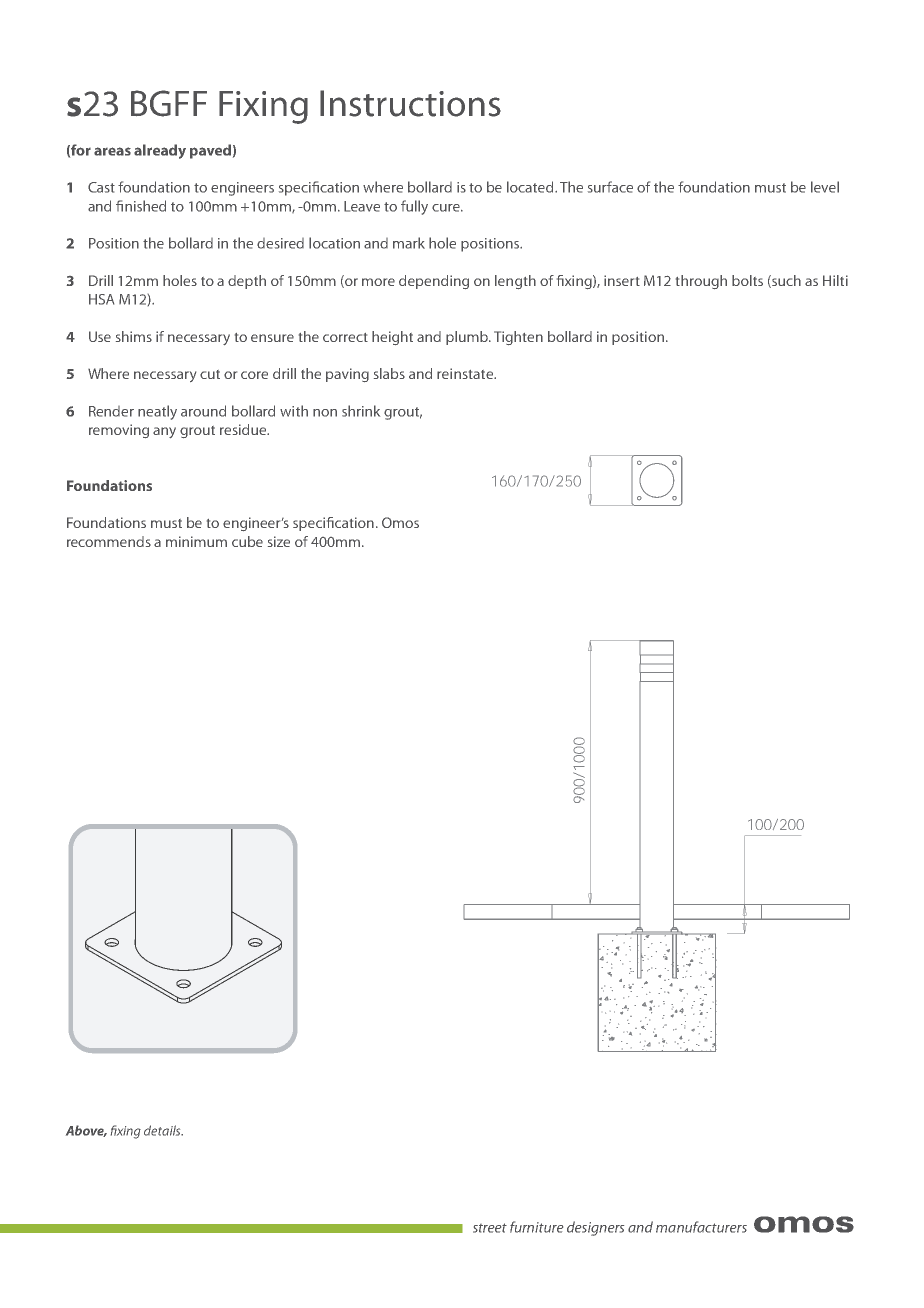 The width and height of the page is (924, 1308). Describe the element at coordinates (490, 1228) in the page. I see `street` at that location.
